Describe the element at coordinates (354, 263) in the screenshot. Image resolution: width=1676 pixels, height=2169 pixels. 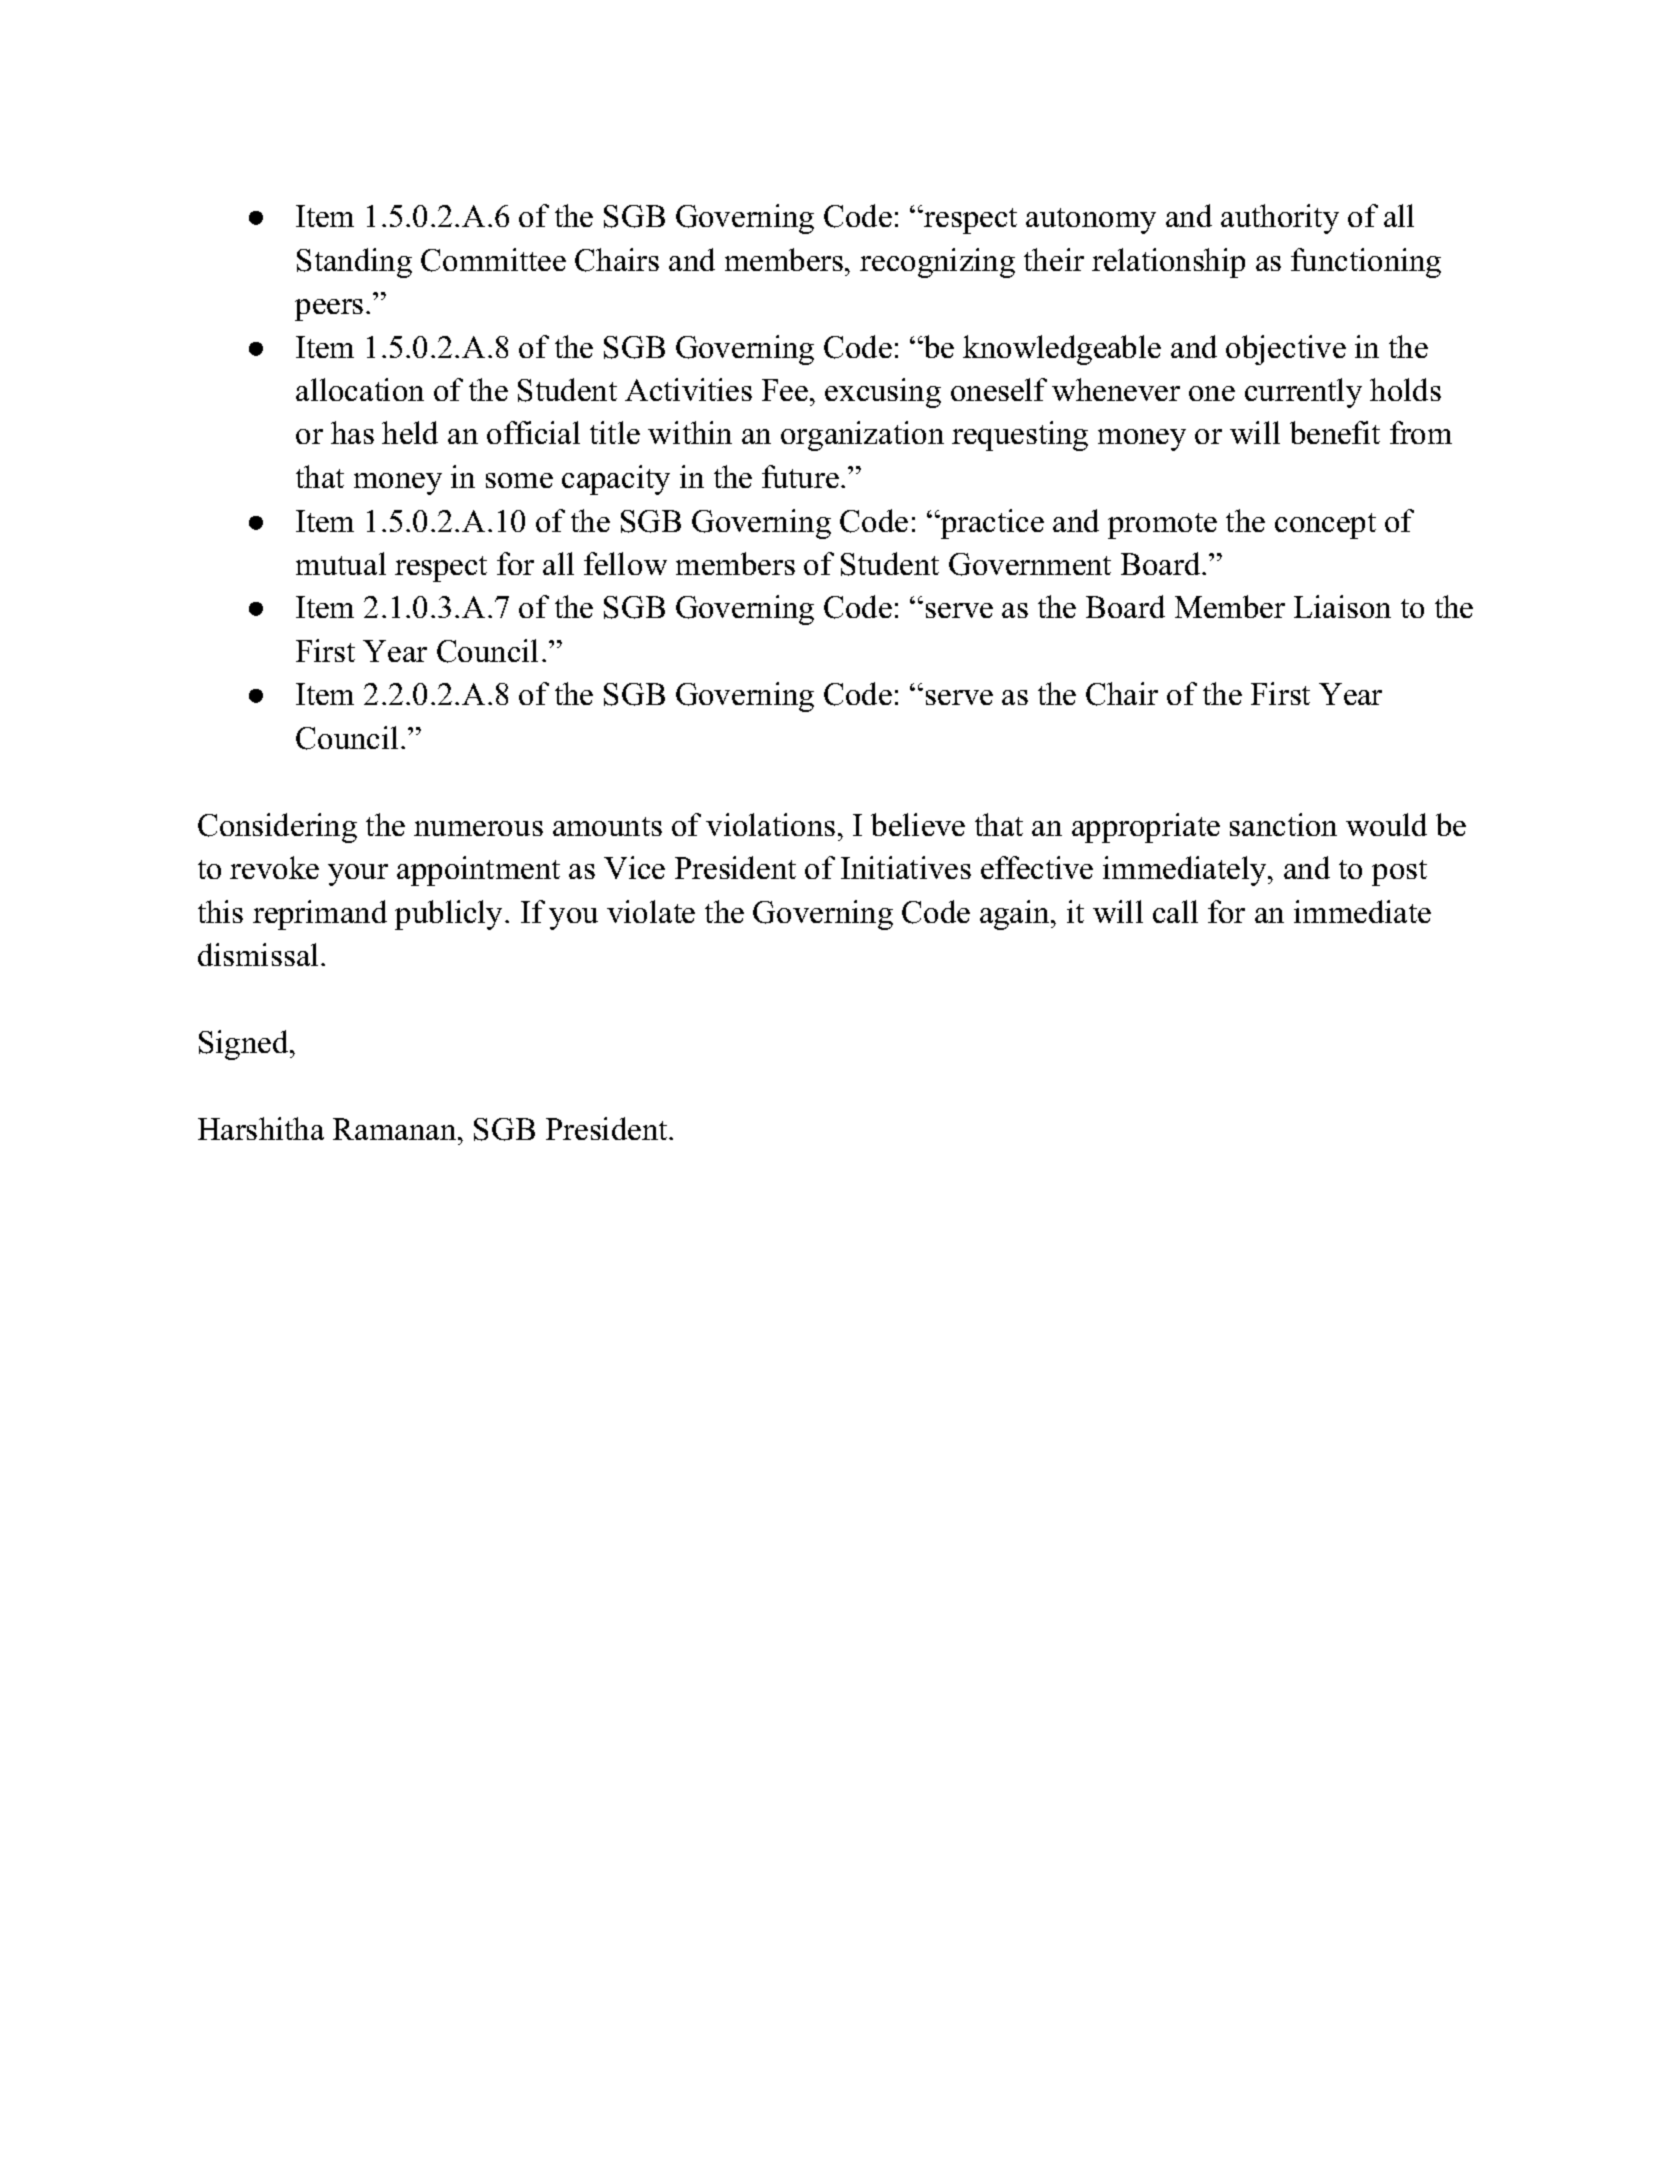
I see `Standing` at that location.
